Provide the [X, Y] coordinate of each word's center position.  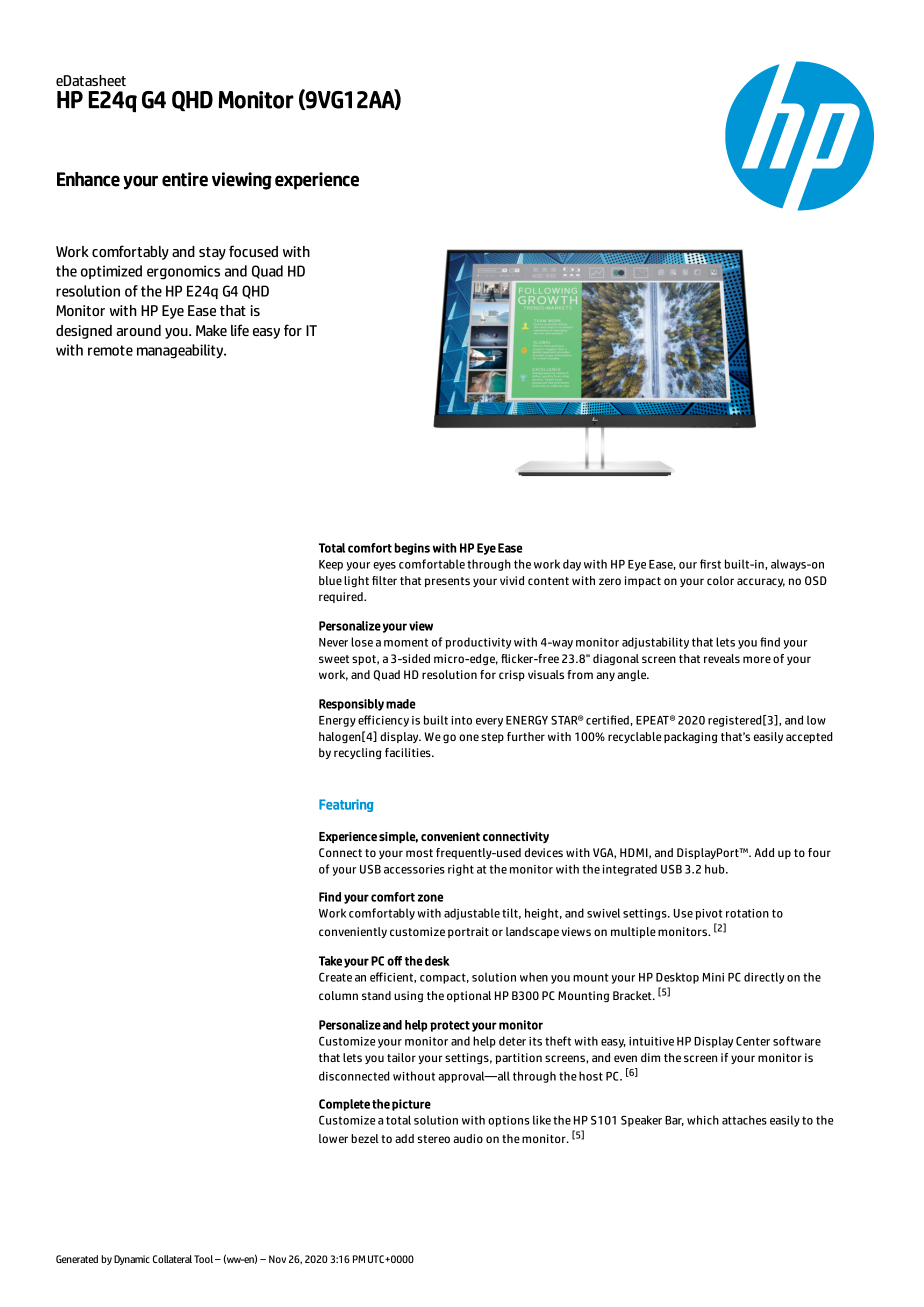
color [720, 580]
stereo [433, 1139]
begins [412, 549]
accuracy [761, 582]
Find [330, 897]
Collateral [172, 1259]
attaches [744, 1120]
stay [212, 253]
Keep [331, 565]
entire [185, 179]
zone [430, 898]
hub [716, 869]
